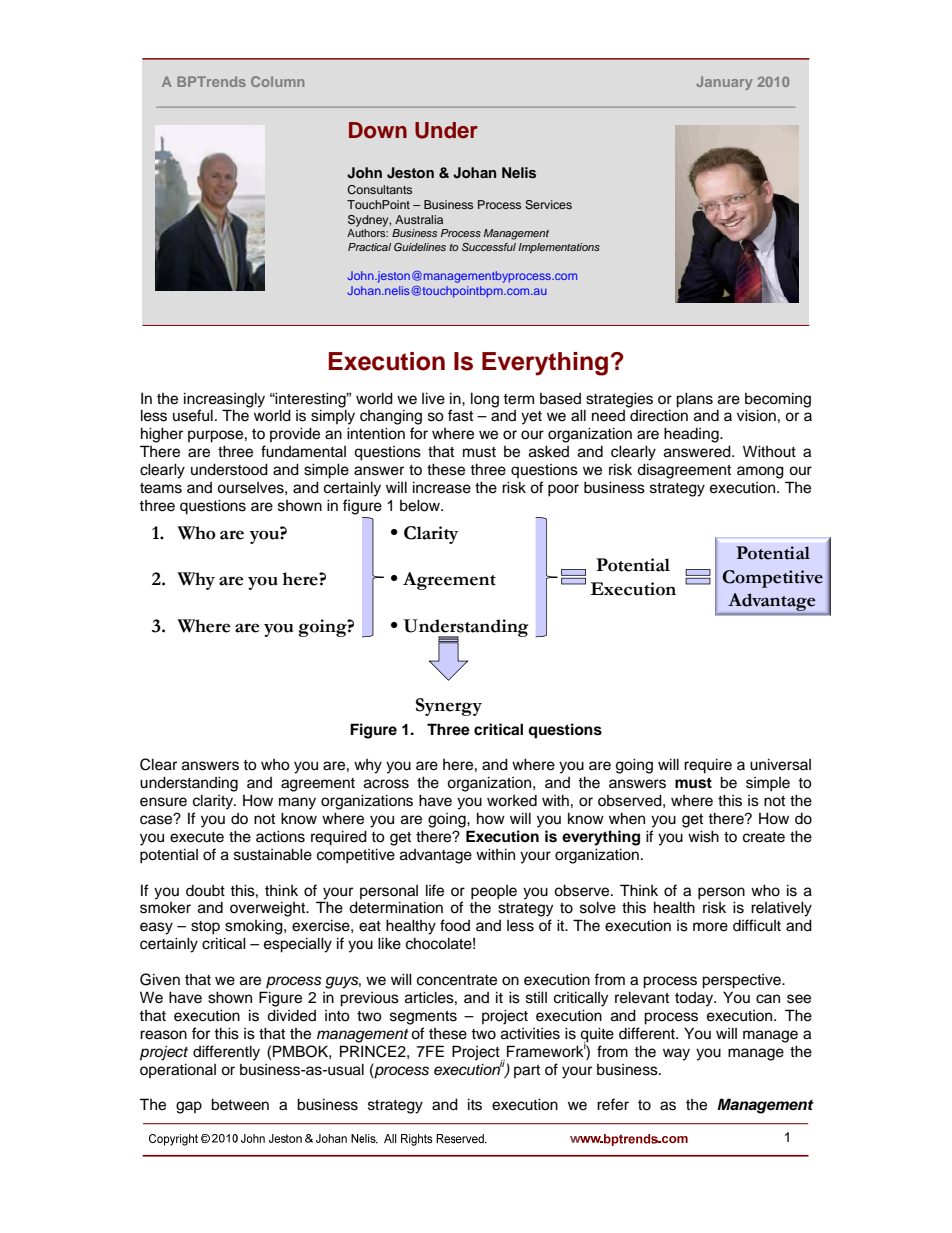 The width and height of the screenshot is (952, 1233). Describe the element at coordinates (724, 83) in the screenshot. I see `January` at that location.
